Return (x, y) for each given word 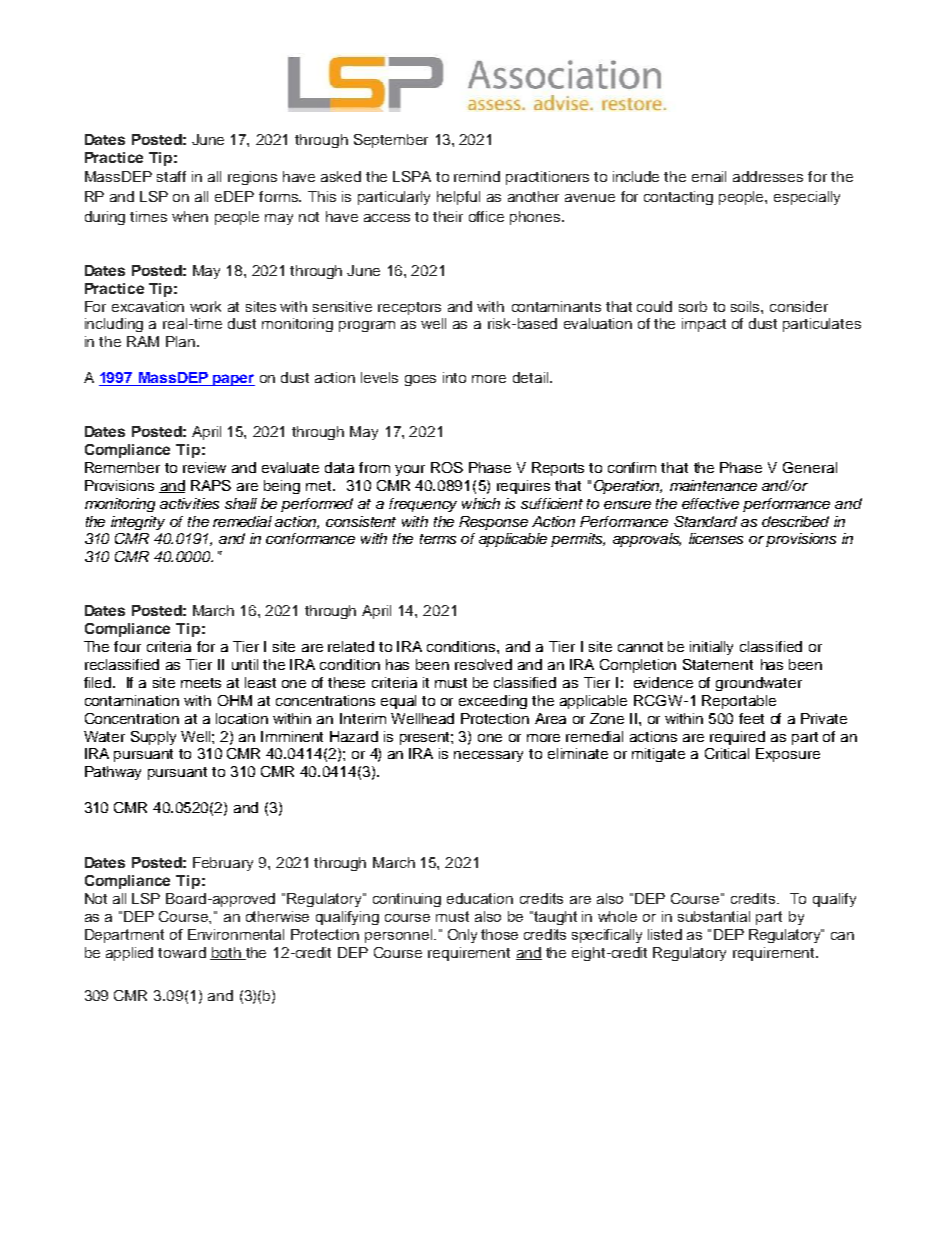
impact (704, 325)
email (709, 176)
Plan (182, 341)
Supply (153, 738)
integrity (138, 523)
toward (182, 952)
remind (477, 176)
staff (171, 176)
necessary (488, 756)
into (454, 377)
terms (438, 539)
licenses (716, 538)
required (737, 738)
